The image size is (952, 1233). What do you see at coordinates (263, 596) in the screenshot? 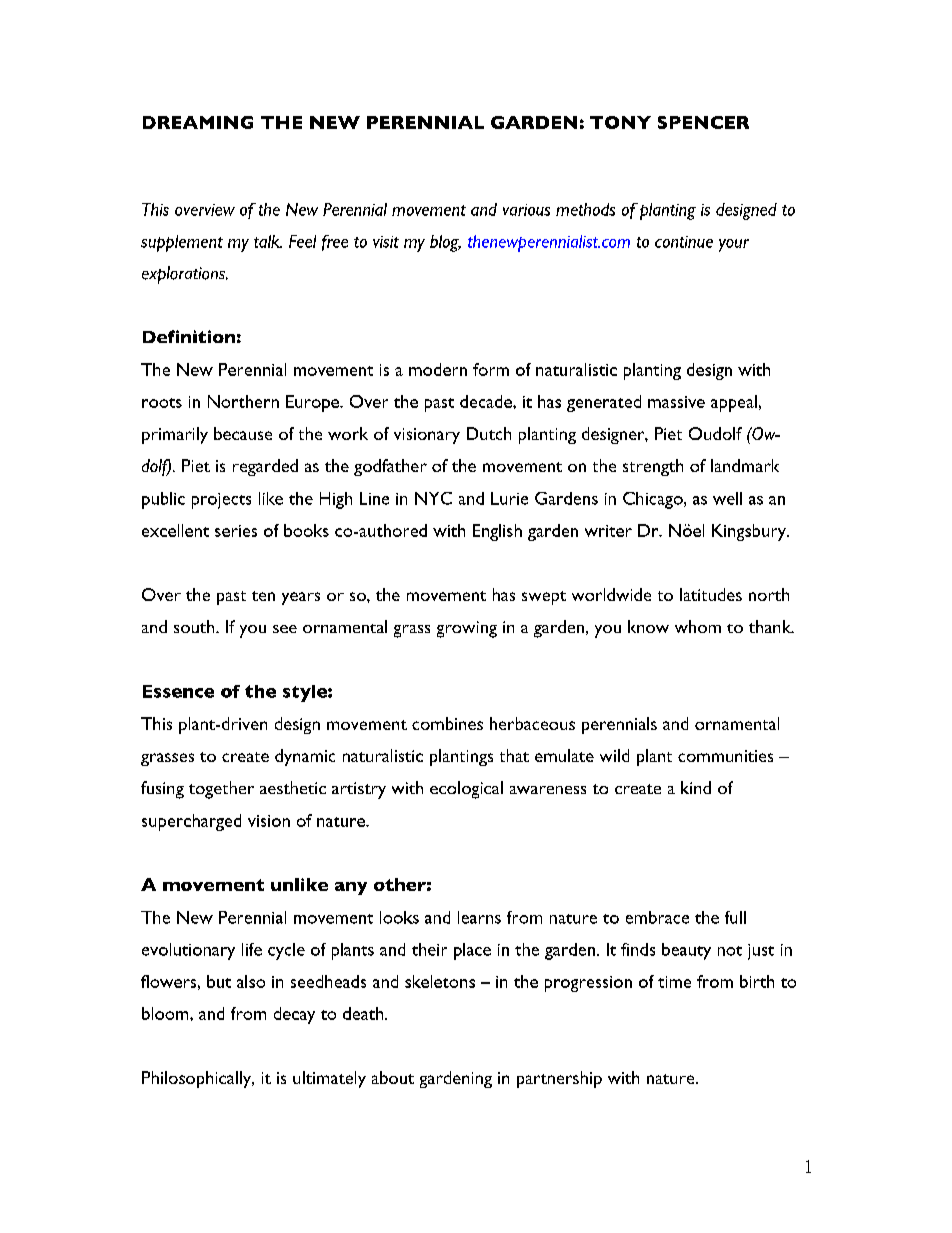
I see `ten` at bounding box center [263, 596].
